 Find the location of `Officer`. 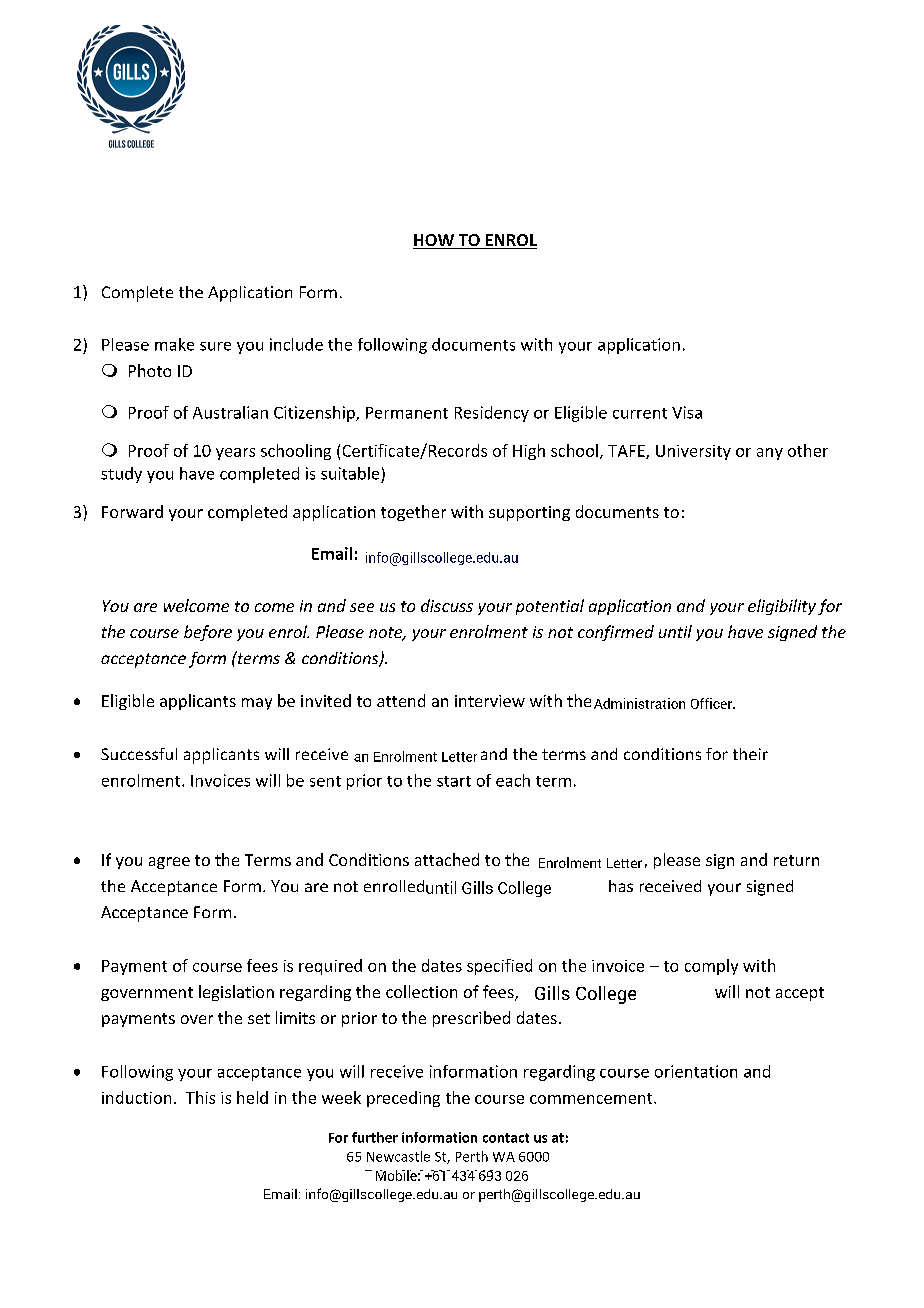

Officer is located at coordinates (713, 703).
